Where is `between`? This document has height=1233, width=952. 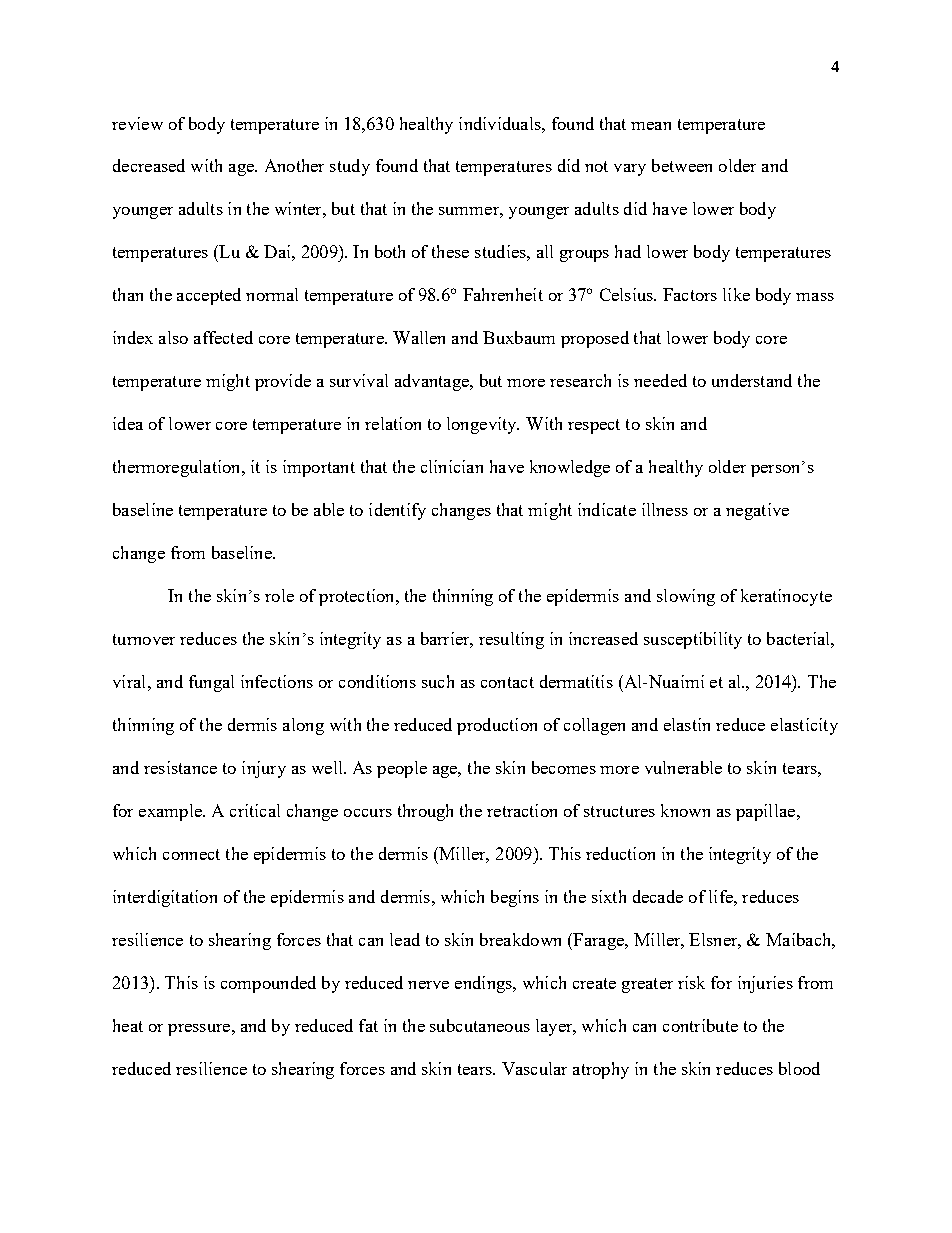 between is located at coordinates (682, 165).
